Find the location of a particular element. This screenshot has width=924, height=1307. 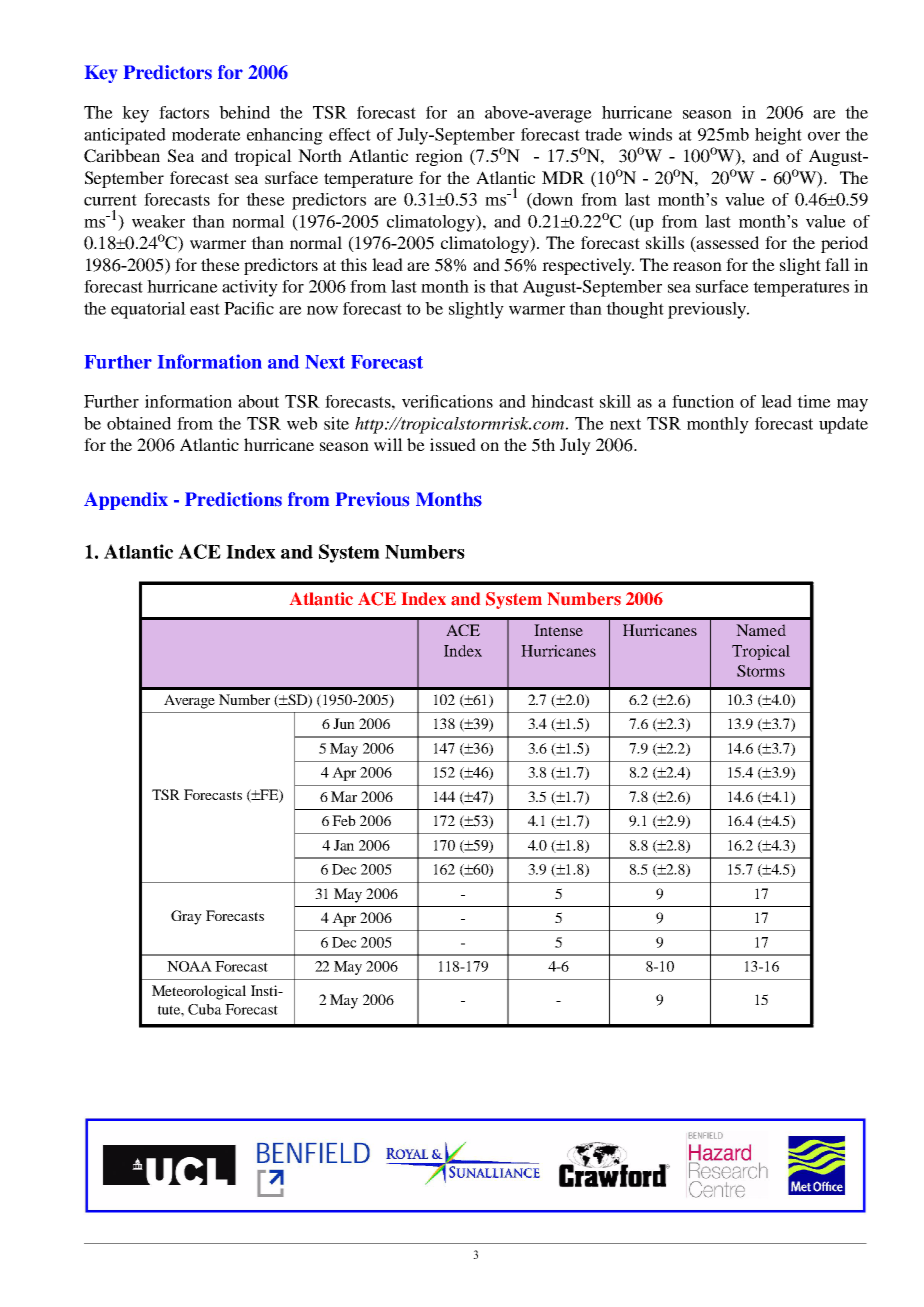

Mar is located at coordinates (344, 796).
